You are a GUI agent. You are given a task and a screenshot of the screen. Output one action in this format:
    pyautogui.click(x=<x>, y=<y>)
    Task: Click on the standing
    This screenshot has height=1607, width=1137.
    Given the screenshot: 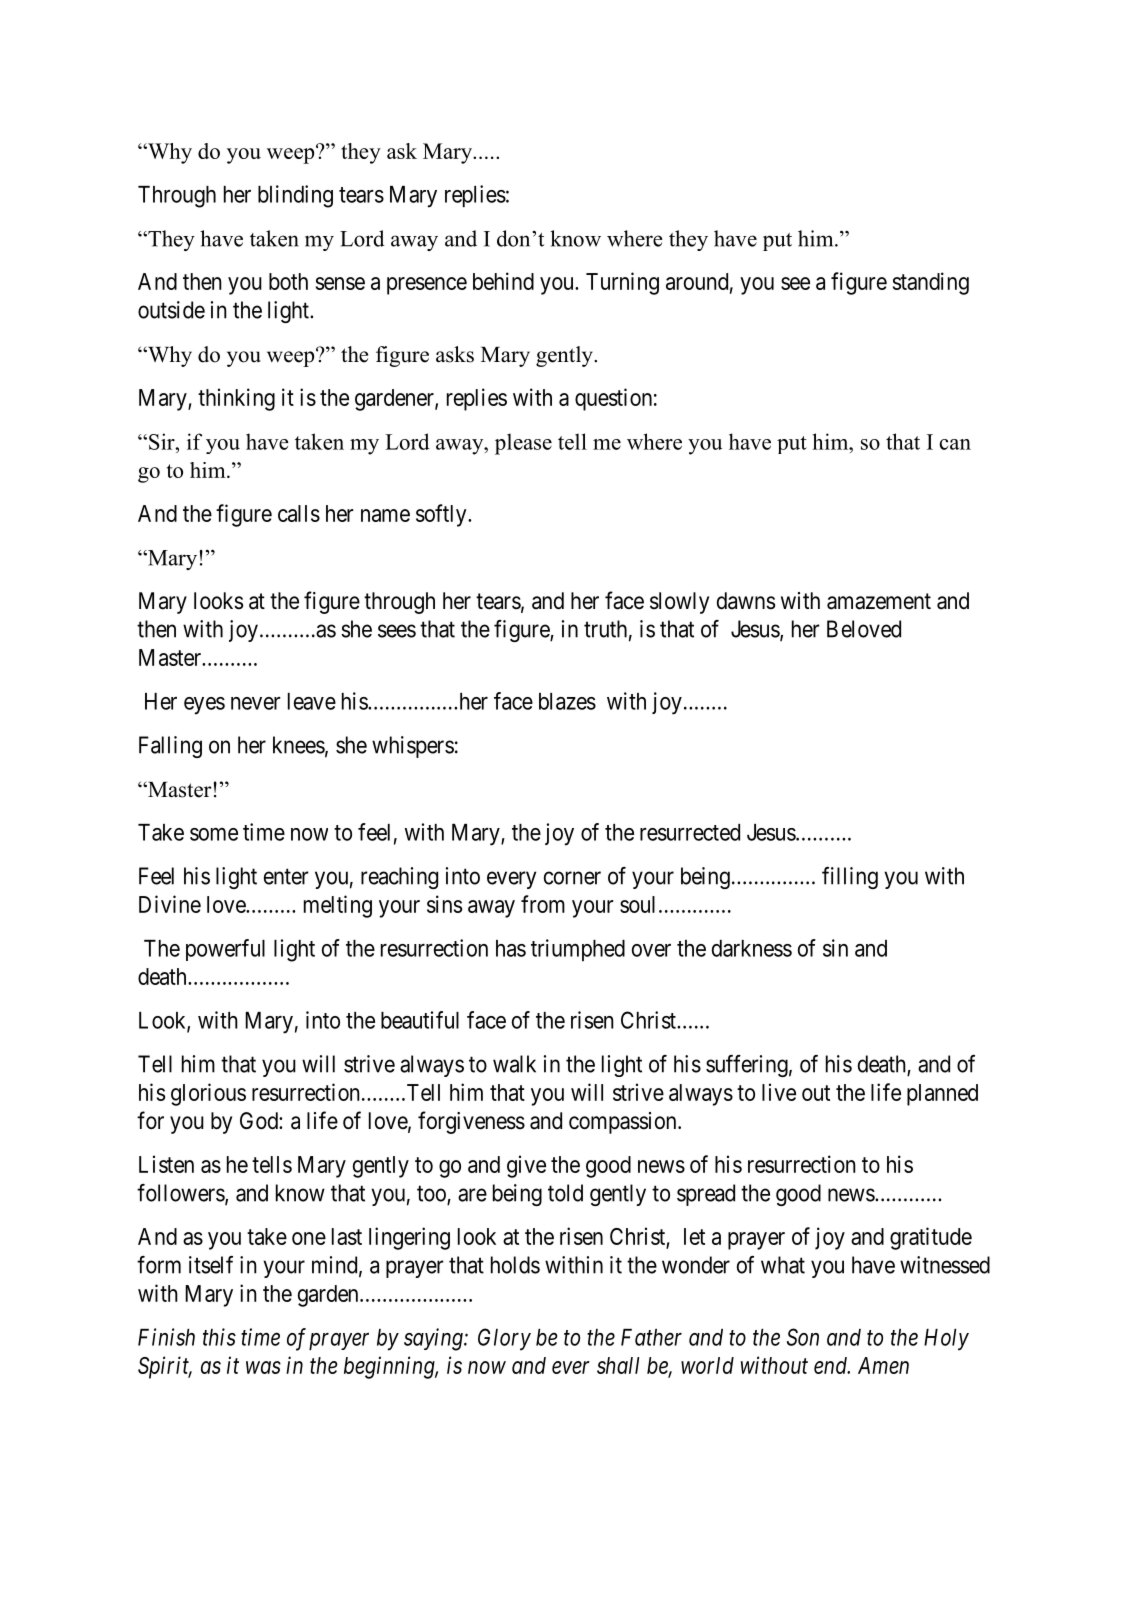 What is the action you would take?
    pyautogui.click(x=931, y=283)
